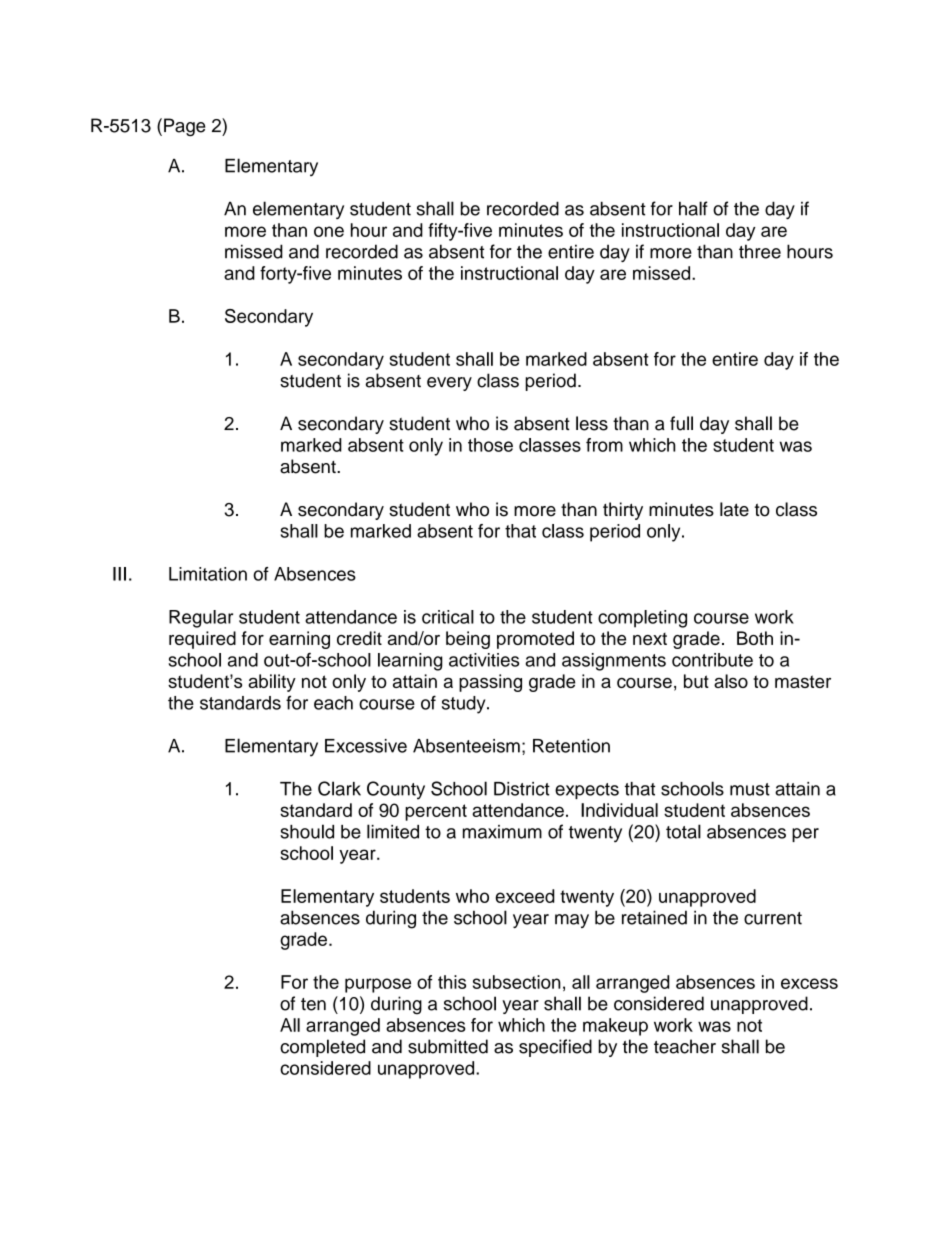 The image size is (952, 1233). I want to click on also, so click(731, 681).
